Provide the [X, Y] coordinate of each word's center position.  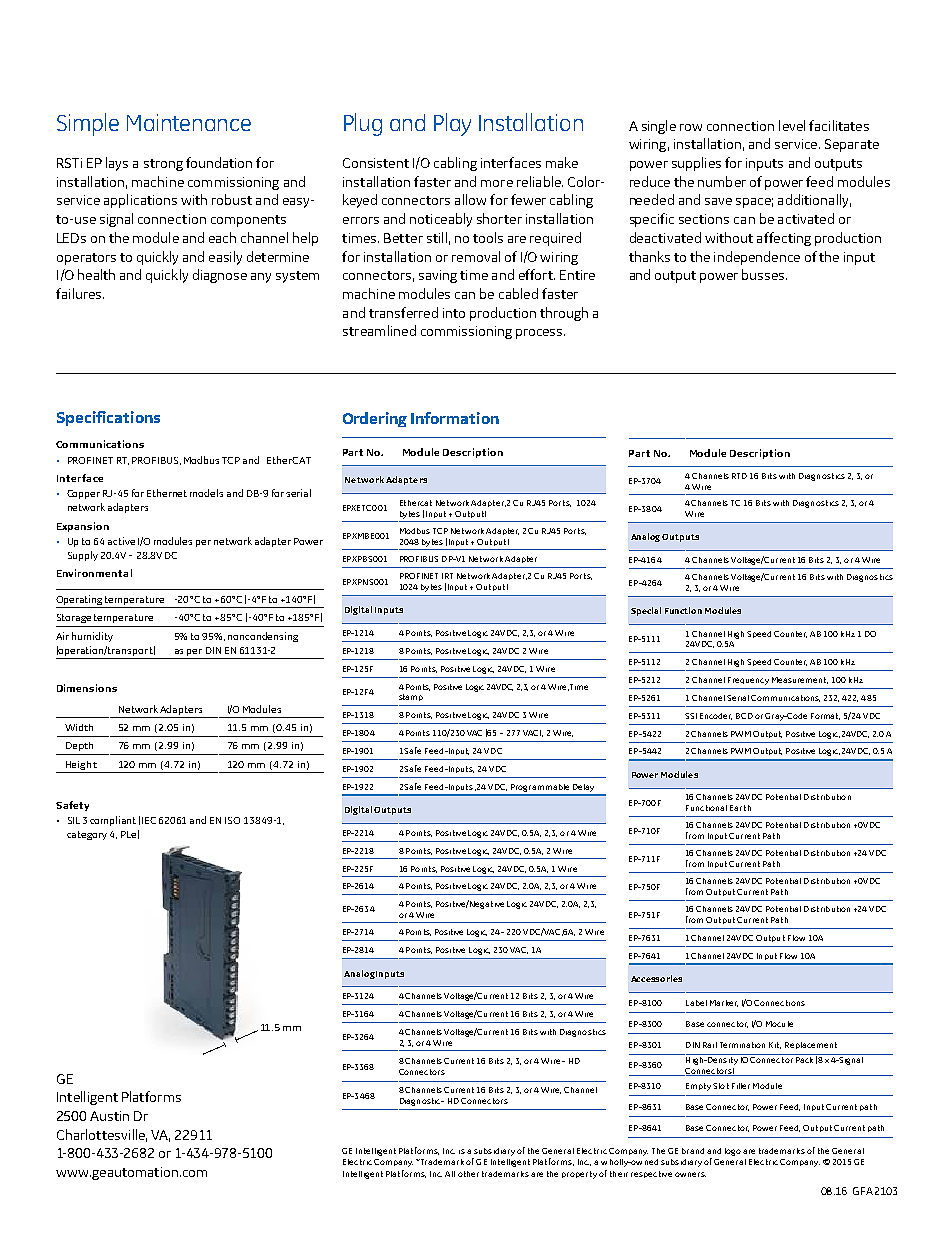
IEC [149, 820]
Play [452, 124]
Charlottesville [102, 1135]
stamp [411, 697]
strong [163, 165]
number [722, 181]
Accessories [656, 978]
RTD [739, 476]
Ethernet [167, 493]
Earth [740, 808]
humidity [92, 637]
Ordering [375, 419]
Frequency [748, 681]
